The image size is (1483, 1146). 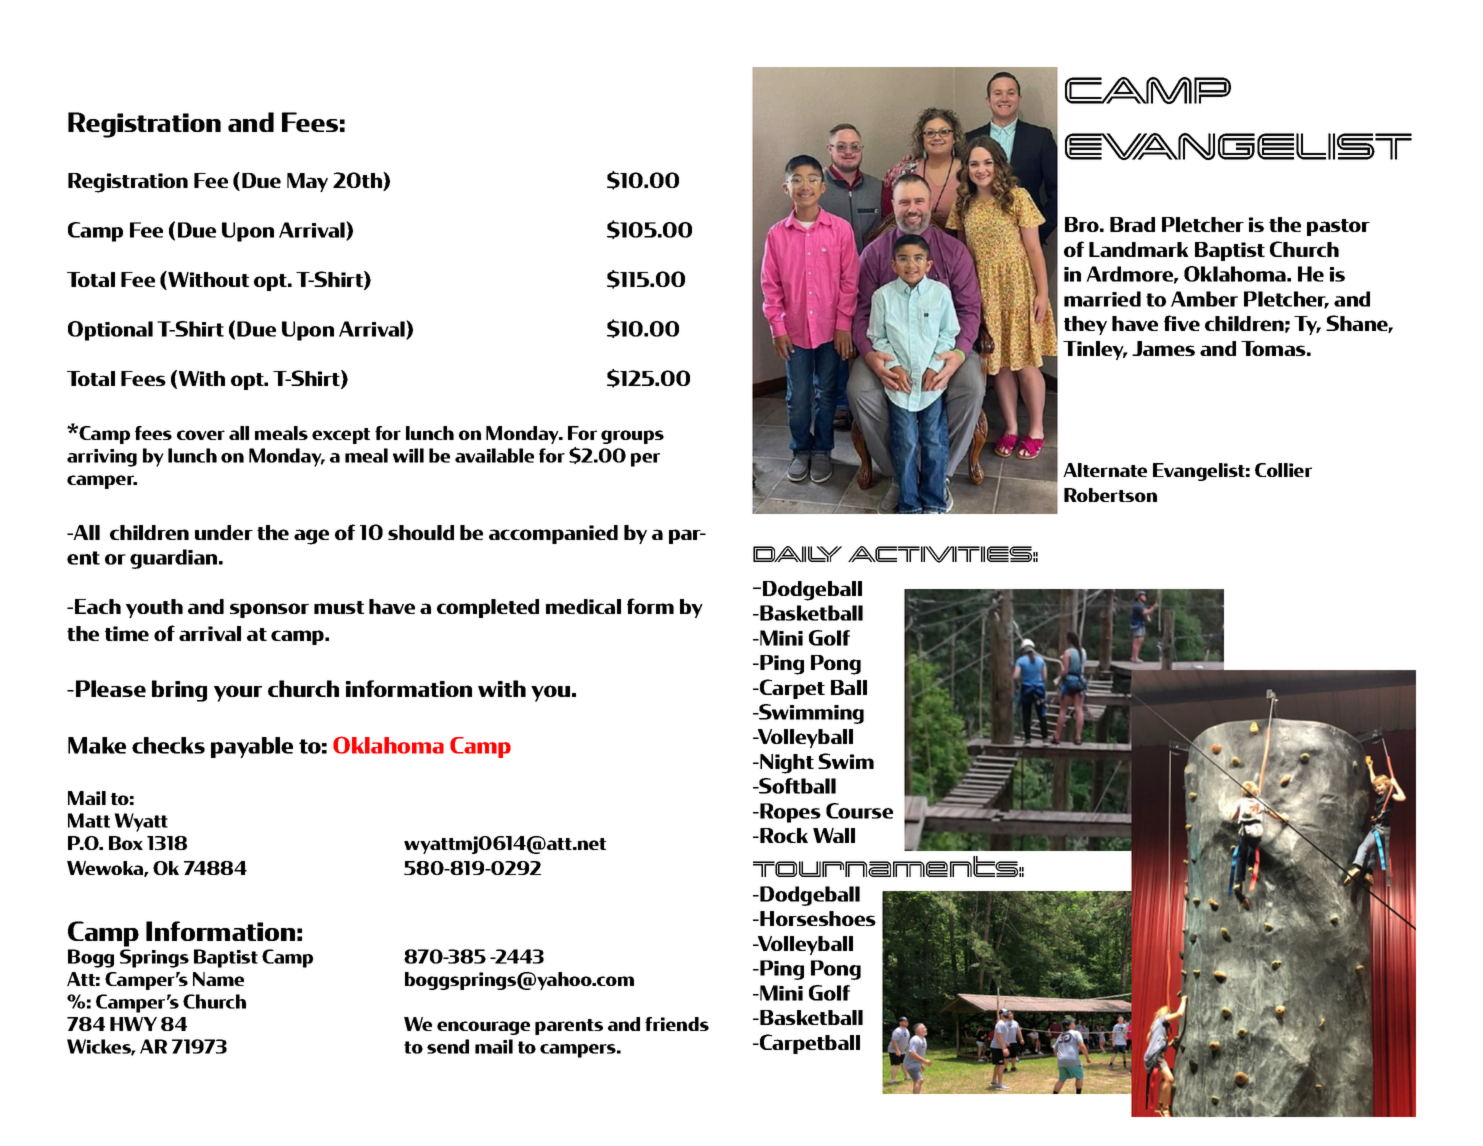 I want to click on Landmark, so click(x=1139, y=249).
